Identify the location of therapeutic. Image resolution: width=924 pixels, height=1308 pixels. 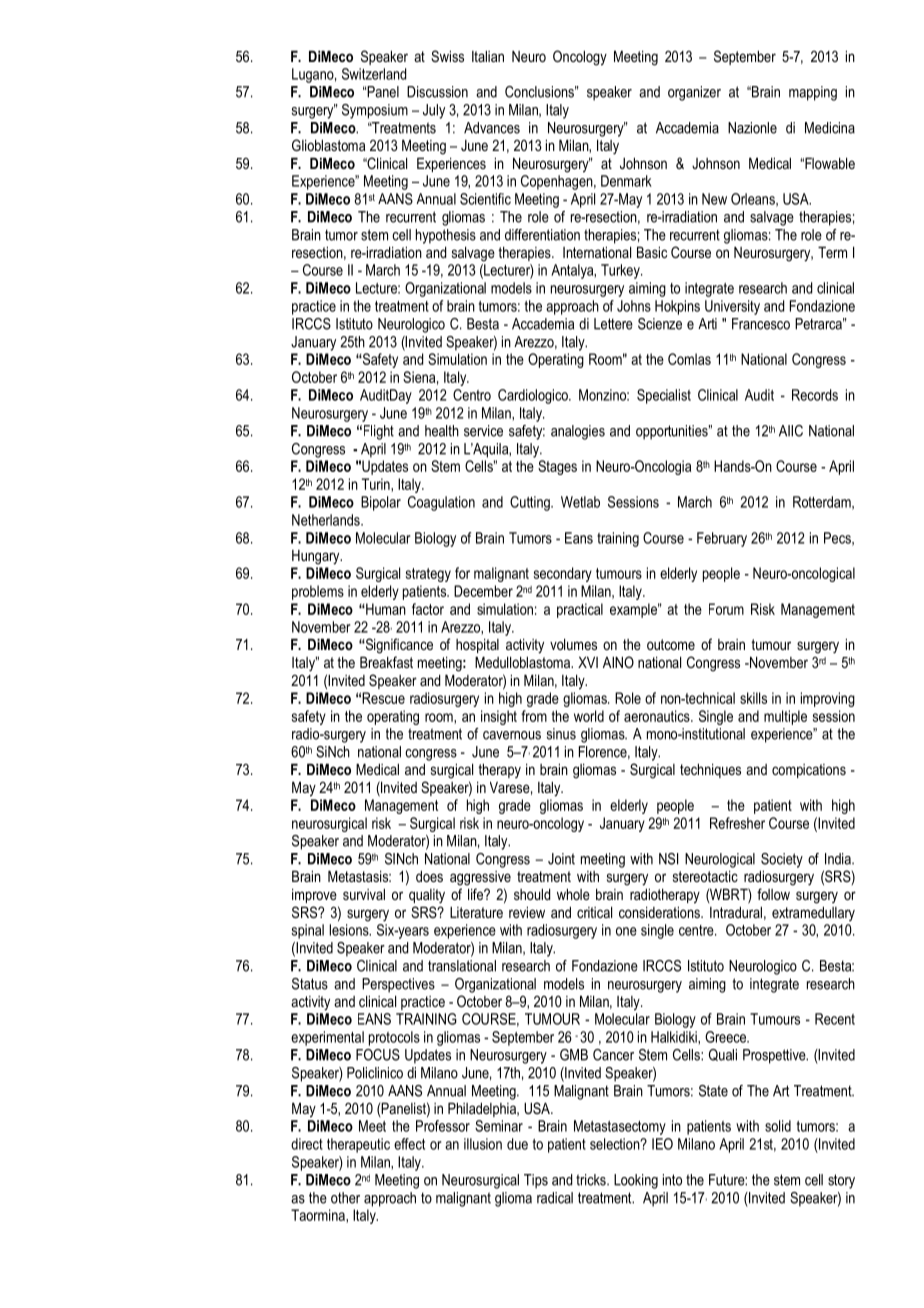
(358, 1145).
